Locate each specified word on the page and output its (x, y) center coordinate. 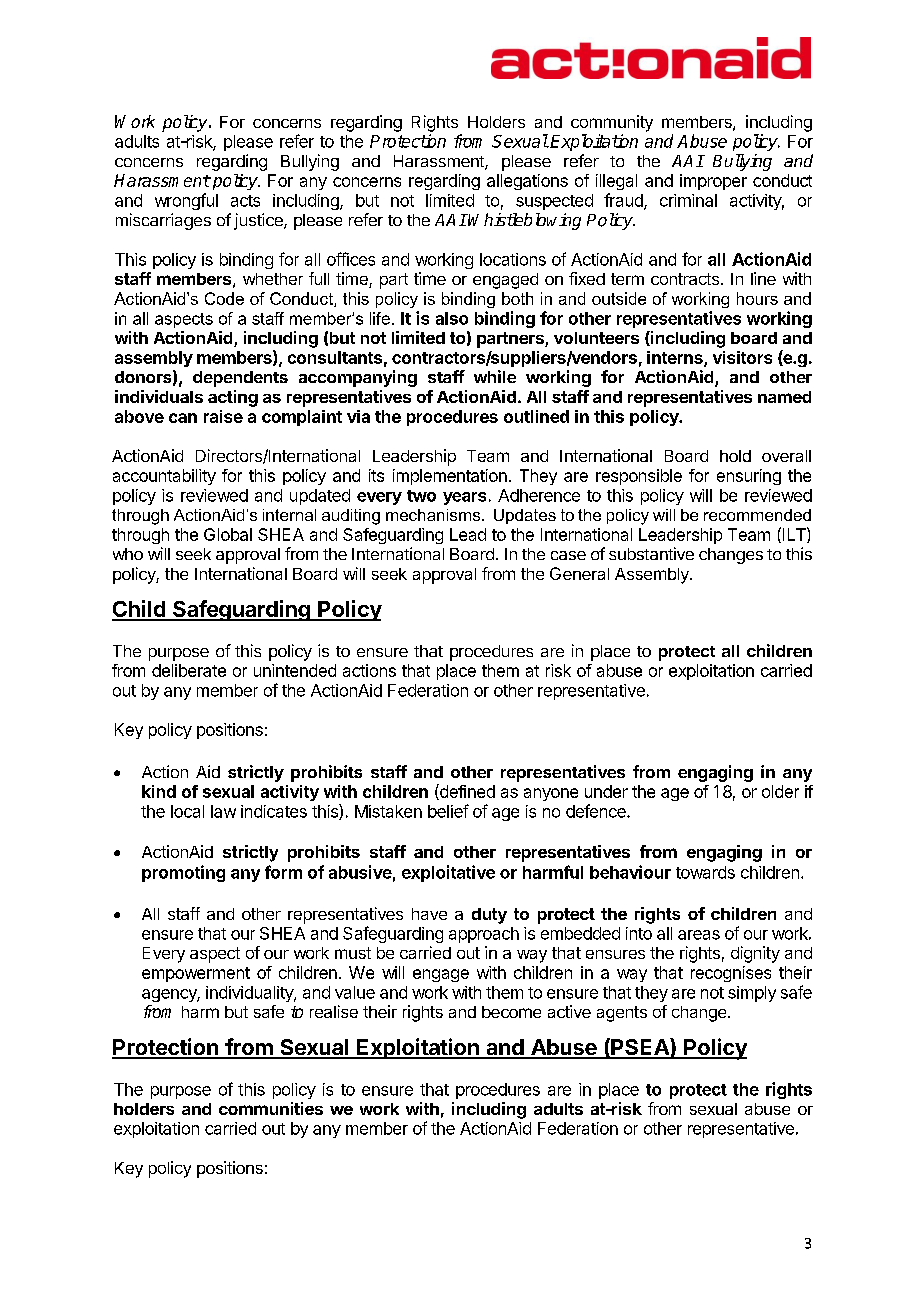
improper (713, 182)
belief (448, 811)
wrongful (186, 201)
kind (159, 791)
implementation (450, 477)
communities (271, 1108)
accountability (164, 477)
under (606, 791)
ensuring (749, 477)
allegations (527, 182)
